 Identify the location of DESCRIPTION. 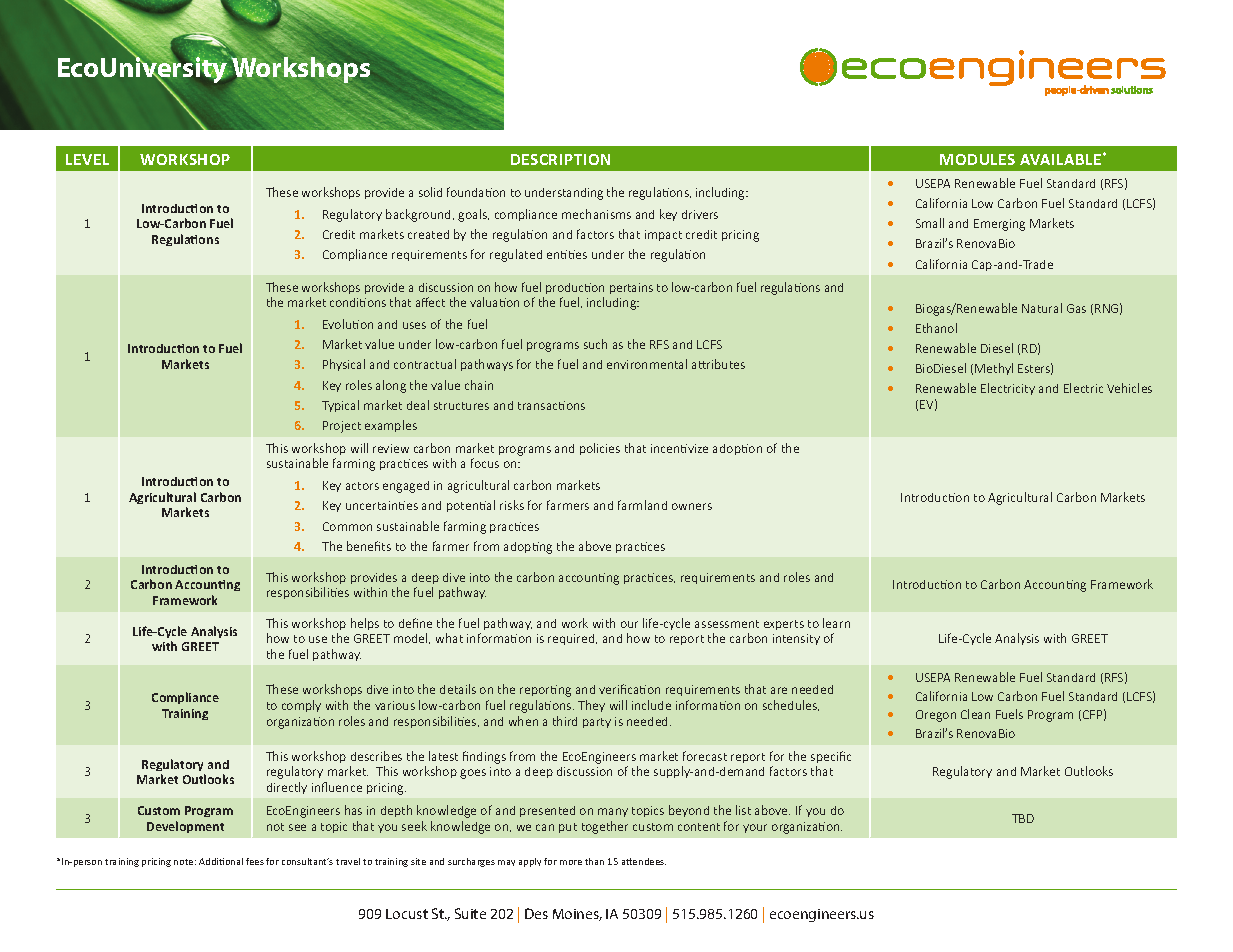
(560, 159).
